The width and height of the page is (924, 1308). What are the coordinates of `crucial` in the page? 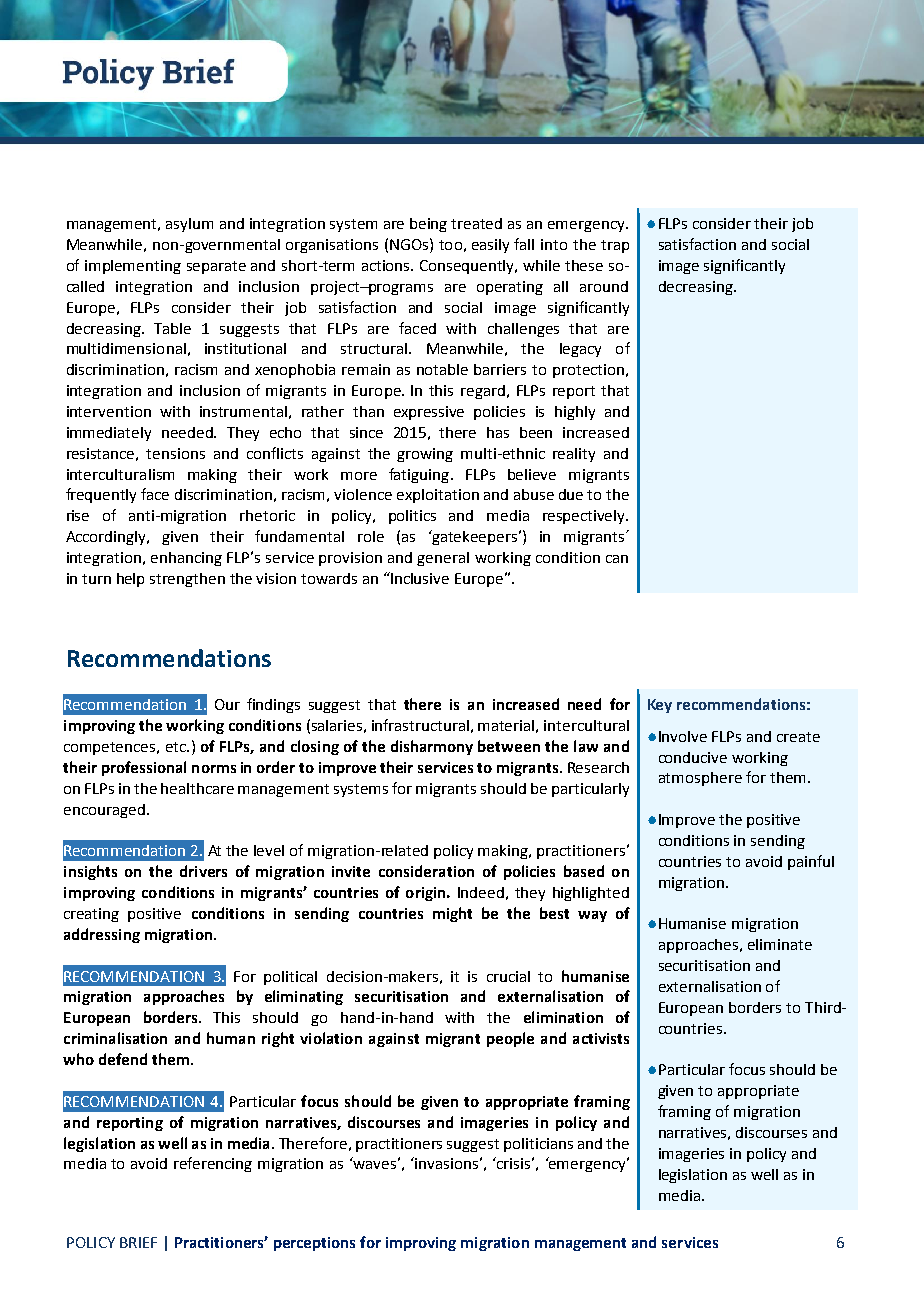 It's located at (508, 976).
